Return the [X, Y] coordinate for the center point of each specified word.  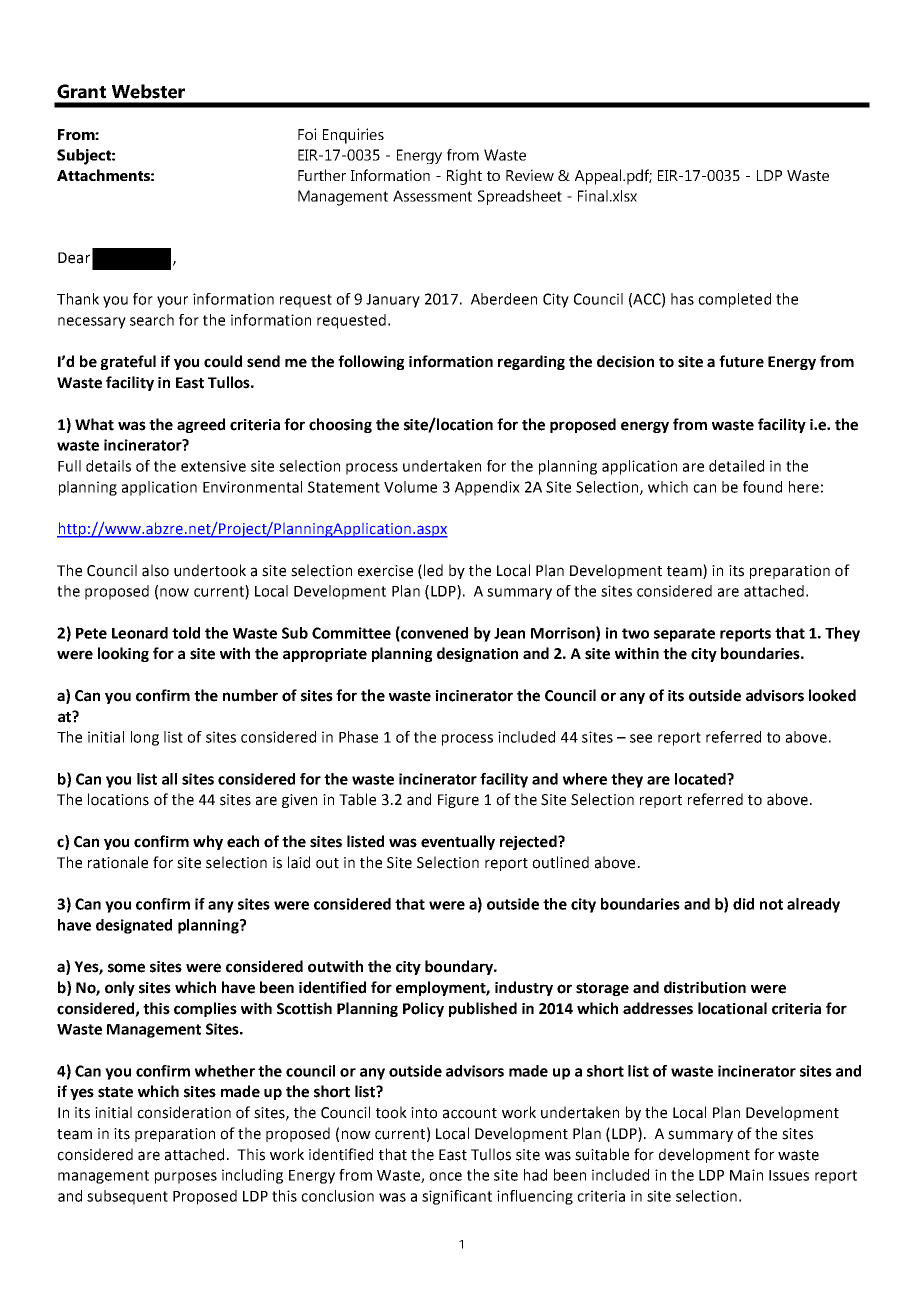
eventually [458, 842]
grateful [128, 362]
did [743, 904]
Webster [148, 91]
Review [530, 175]
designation [477, 654]
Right [464, 177]
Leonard [140, 633]
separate [684, 635]
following [371, 362]
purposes [186, 1178]
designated [134, 926]
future [741, 361]
